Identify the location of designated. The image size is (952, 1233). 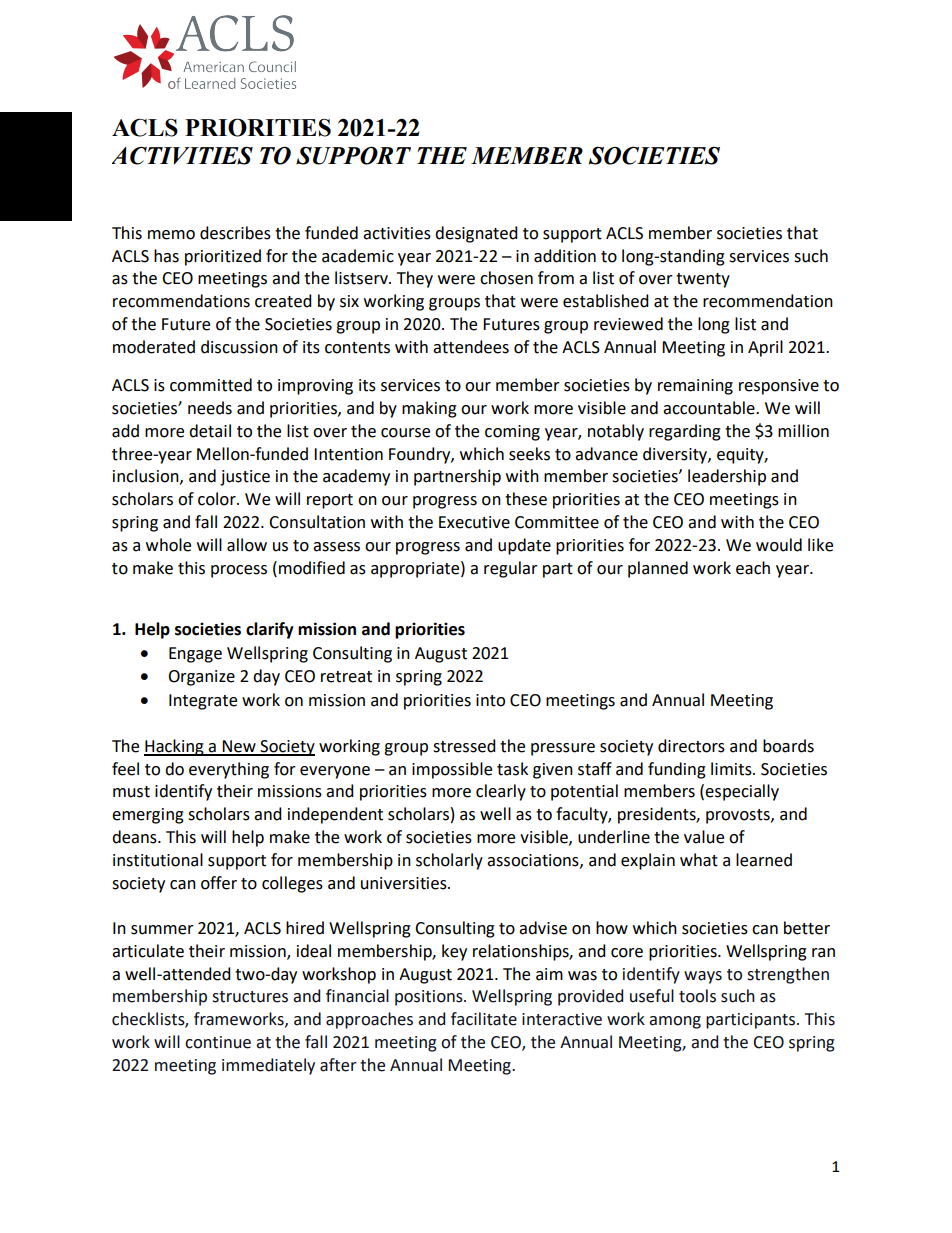
(476, 234).
